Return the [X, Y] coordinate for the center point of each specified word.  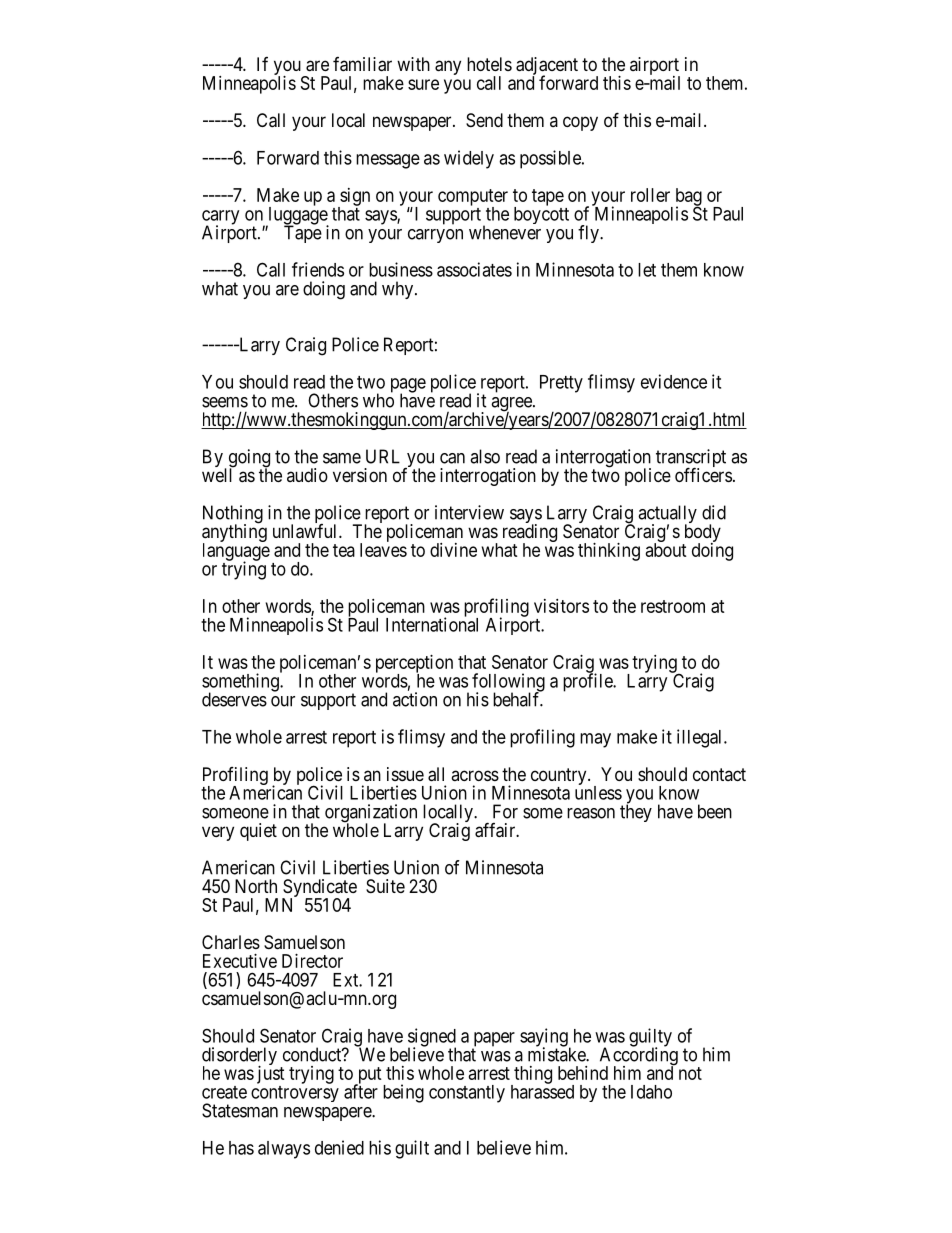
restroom [673, 606]
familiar [362, 64]
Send [484, 120]
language [236, 552]
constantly [467, 1094]
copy [580, 123]
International [432, 624]
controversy [295, 1094]
